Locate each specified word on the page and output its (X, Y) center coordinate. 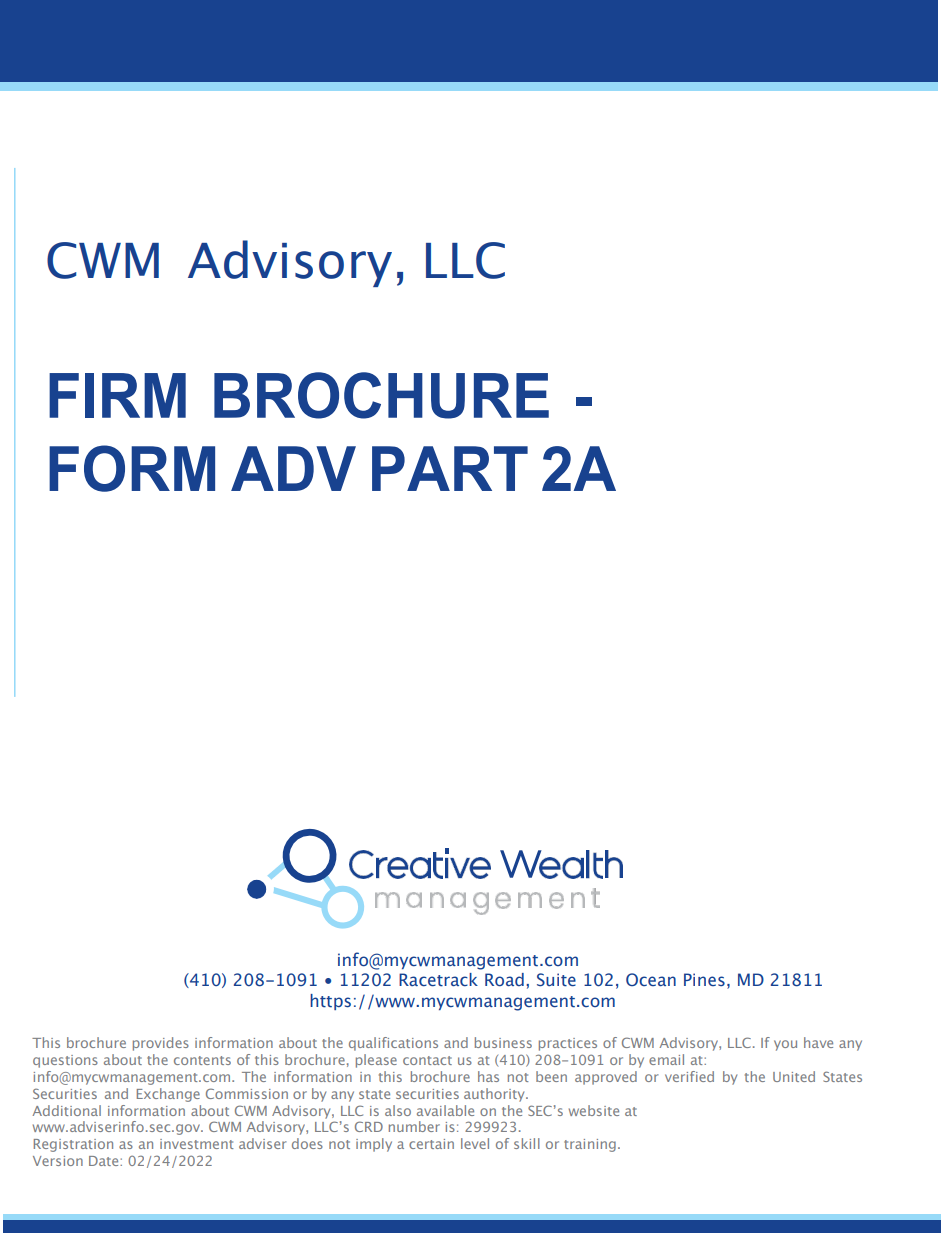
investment (196, 1144)
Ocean (651, 979)
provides (161, 1044)
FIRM (117, 395)
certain (431, 1144)
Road (504, 979)
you (785, 1045)
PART (450, 468)
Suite (556, 980)
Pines (704, 979)
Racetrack (438, 980)
